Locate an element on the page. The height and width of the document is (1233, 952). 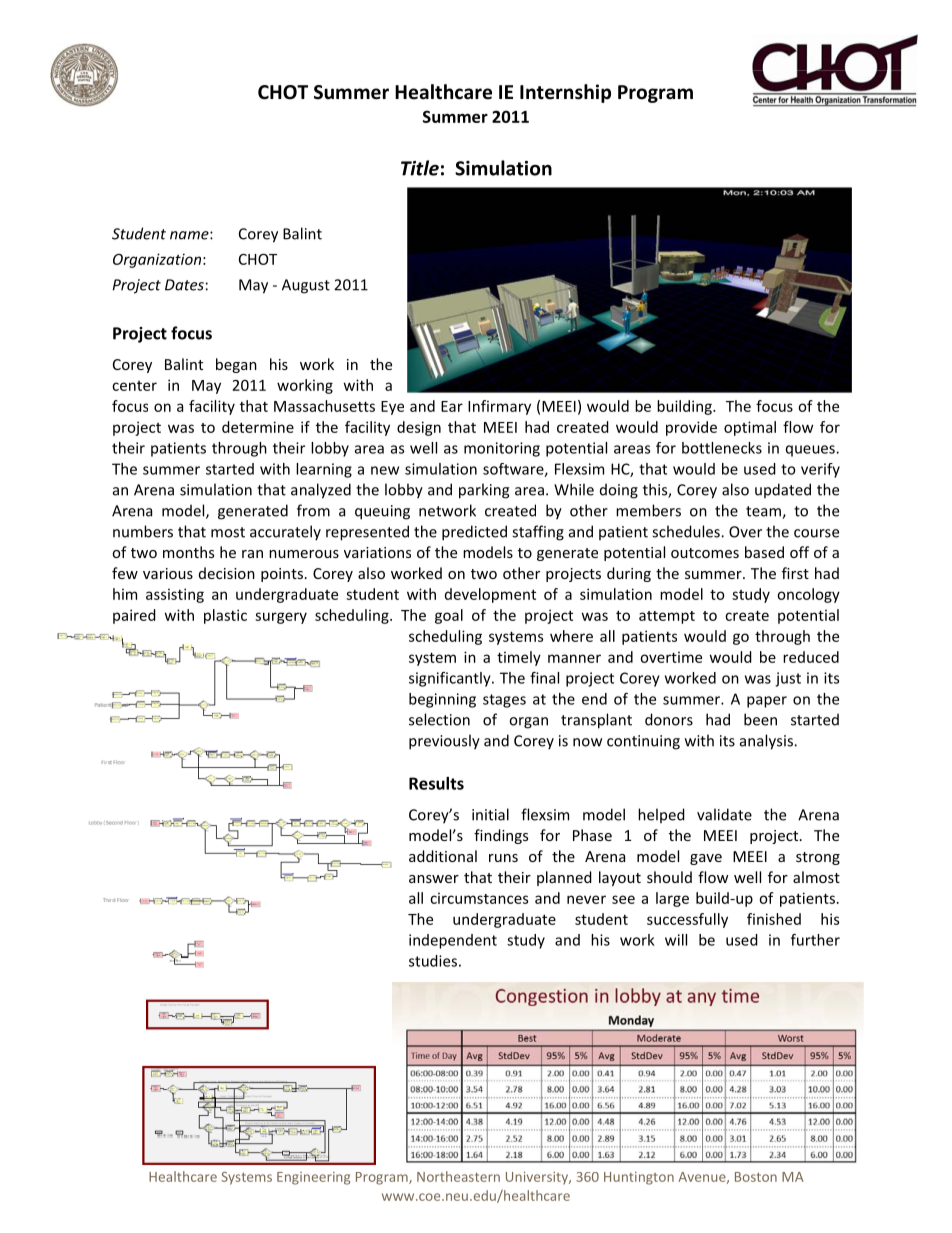
plastic is located at coordinates (225, 616).
